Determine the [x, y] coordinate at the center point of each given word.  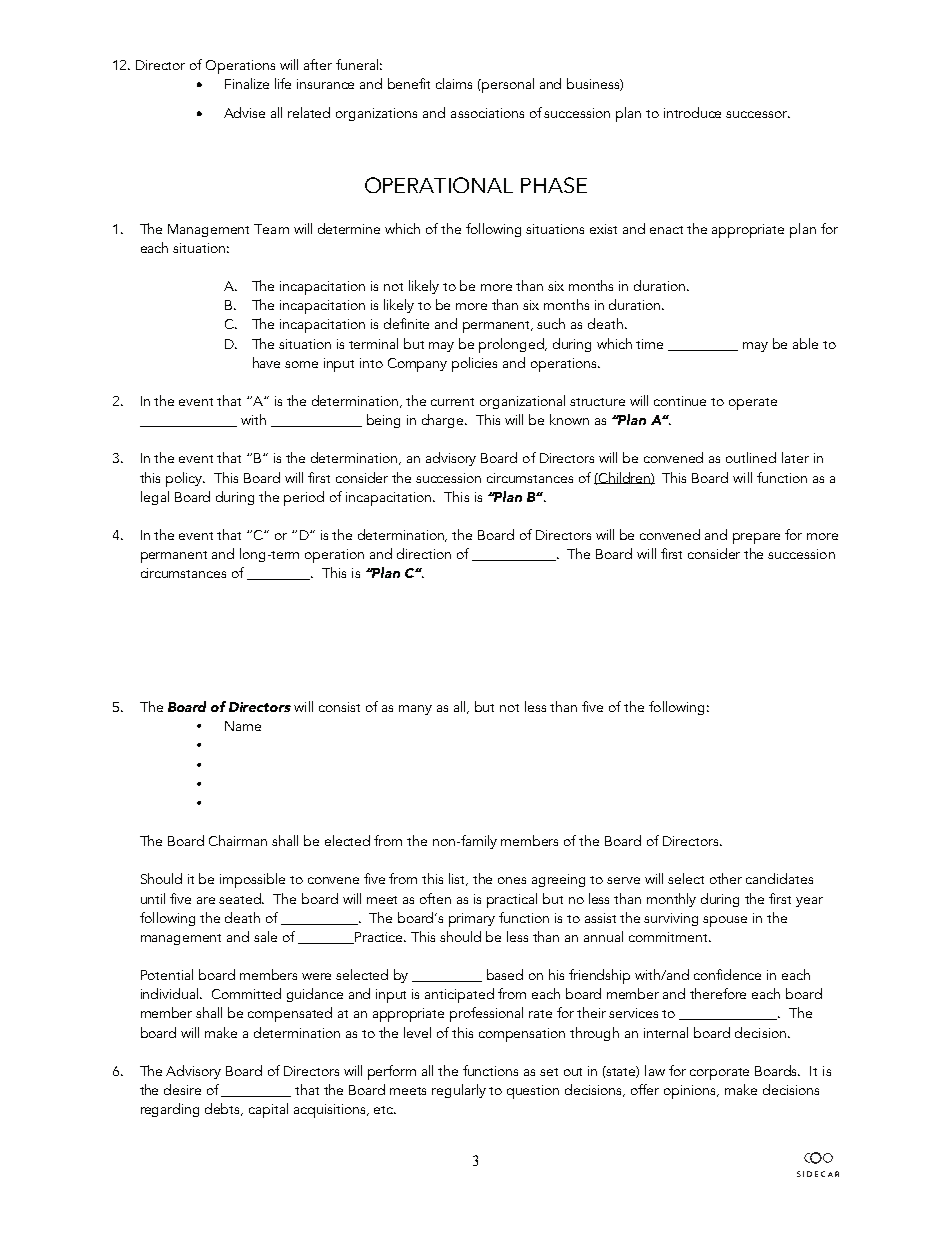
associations [487, 113]
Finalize [247, 83]
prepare [756, 538]
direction [424, 553]
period [304, 498]
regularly [459, 1091]
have [266, 362]
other [726, 878]
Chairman [238, 840]
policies [474, 364]
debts [224, 1109]
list [458, 879]
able [805, 343]
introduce [692, 112]
